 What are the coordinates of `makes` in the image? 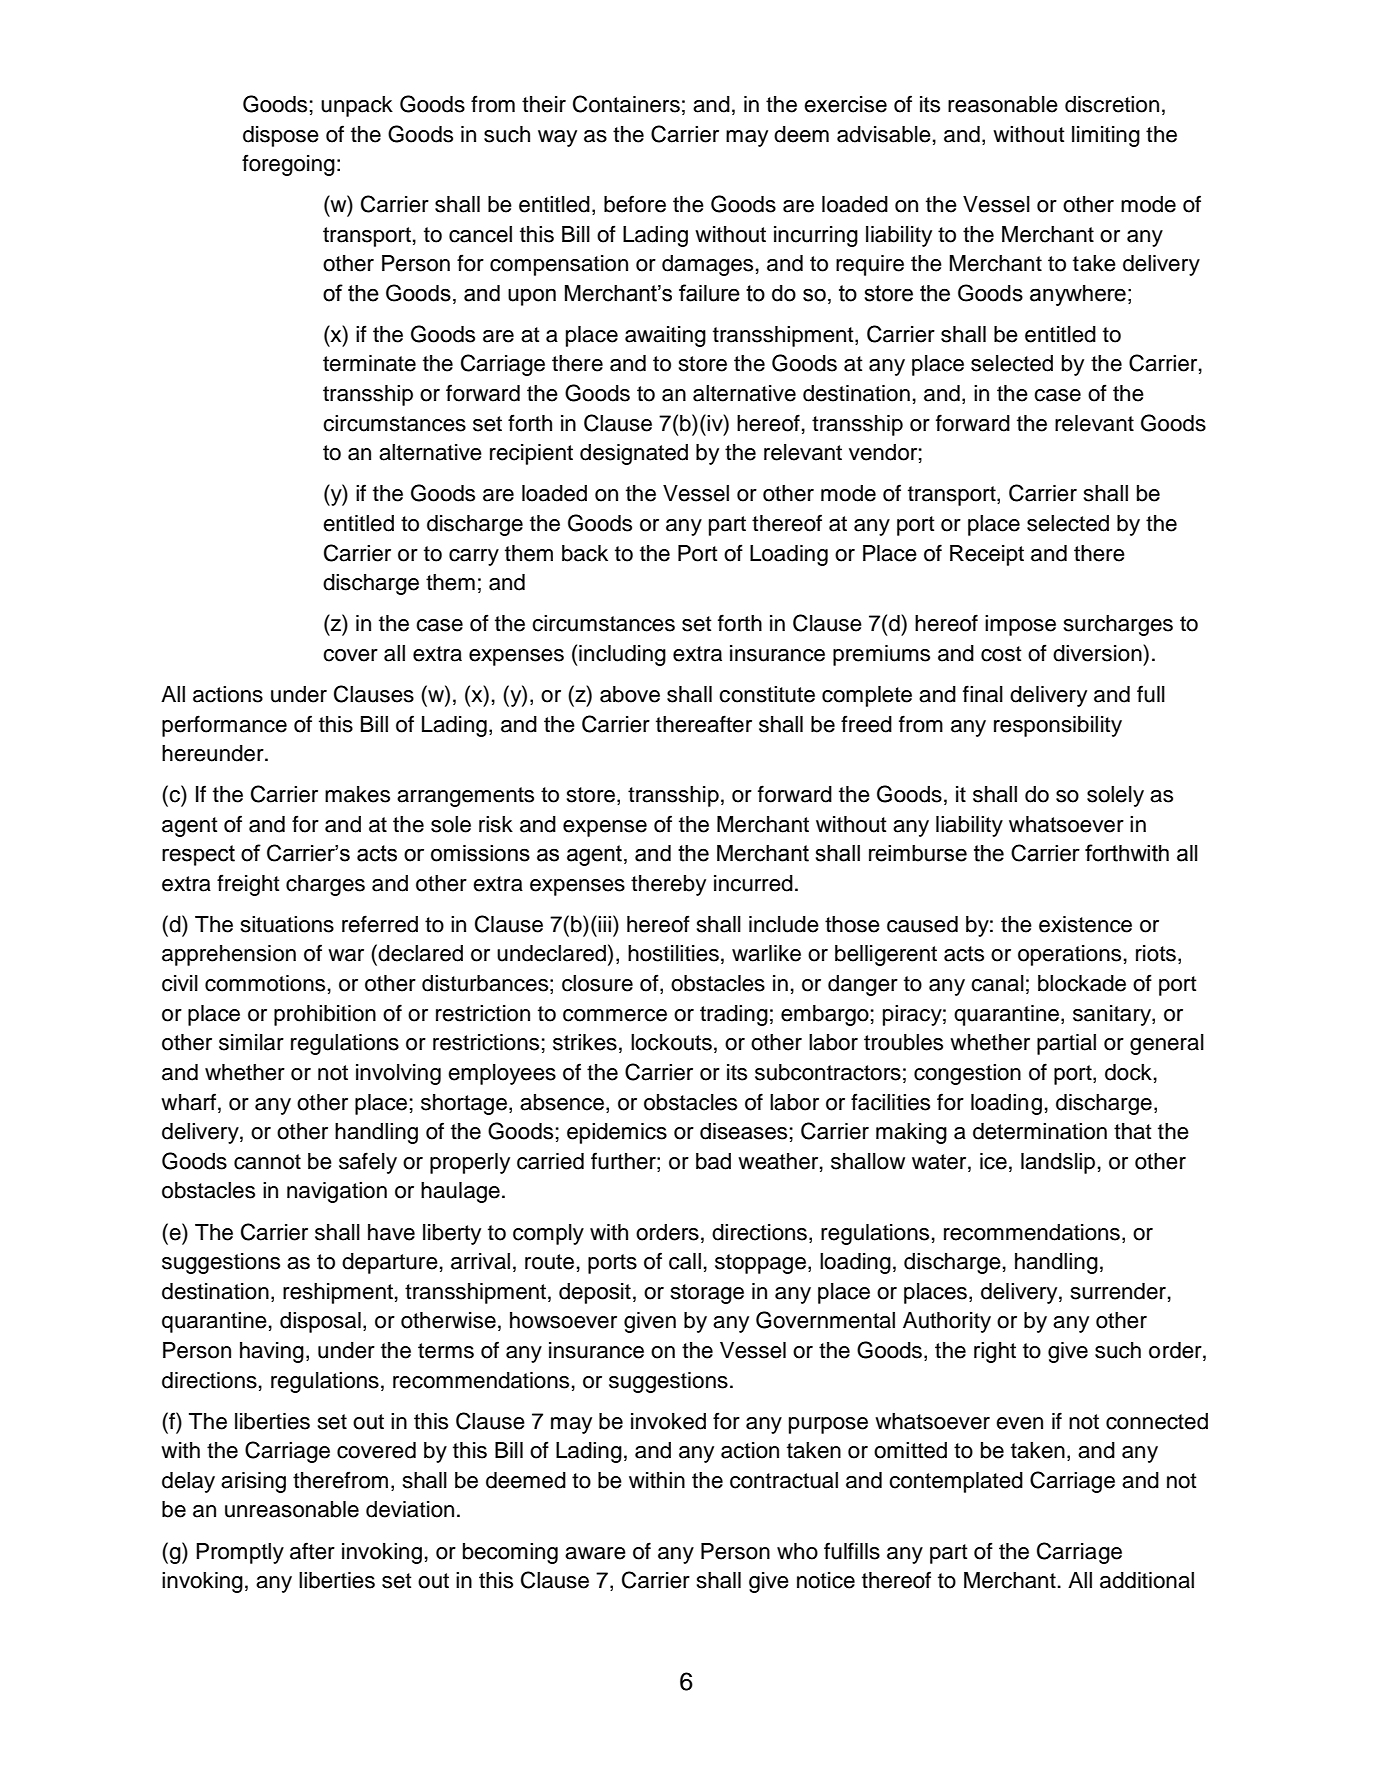 It's located at (357, 794).
